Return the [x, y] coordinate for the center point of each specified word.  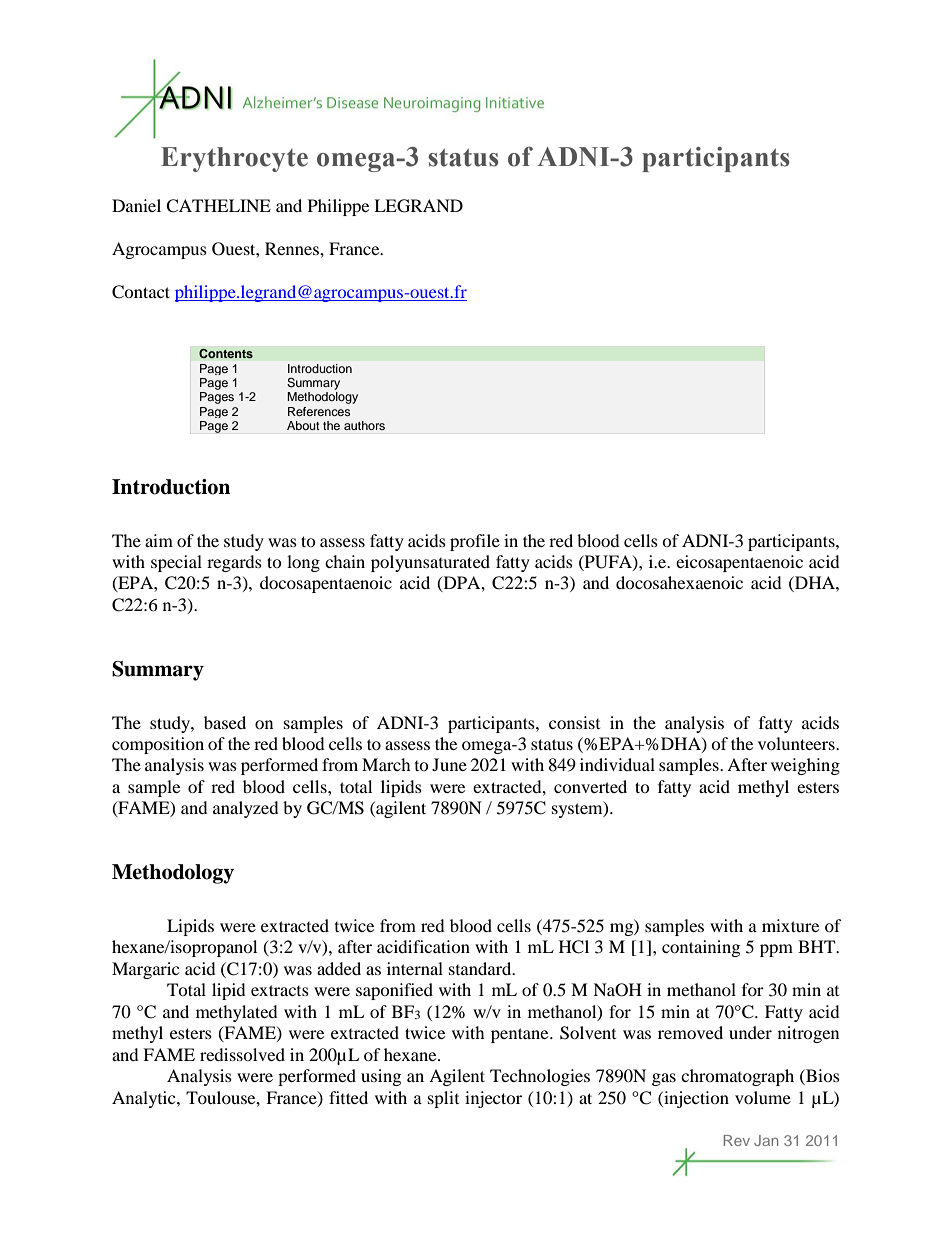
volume [763, 1097]
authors [364, 425]
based [225, 722]
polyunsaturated [430, 563]
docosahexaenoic [679, 582]
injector [493, 1099]
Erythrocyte [234, 159]
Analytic [145, 1099]
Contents [226, 353]
